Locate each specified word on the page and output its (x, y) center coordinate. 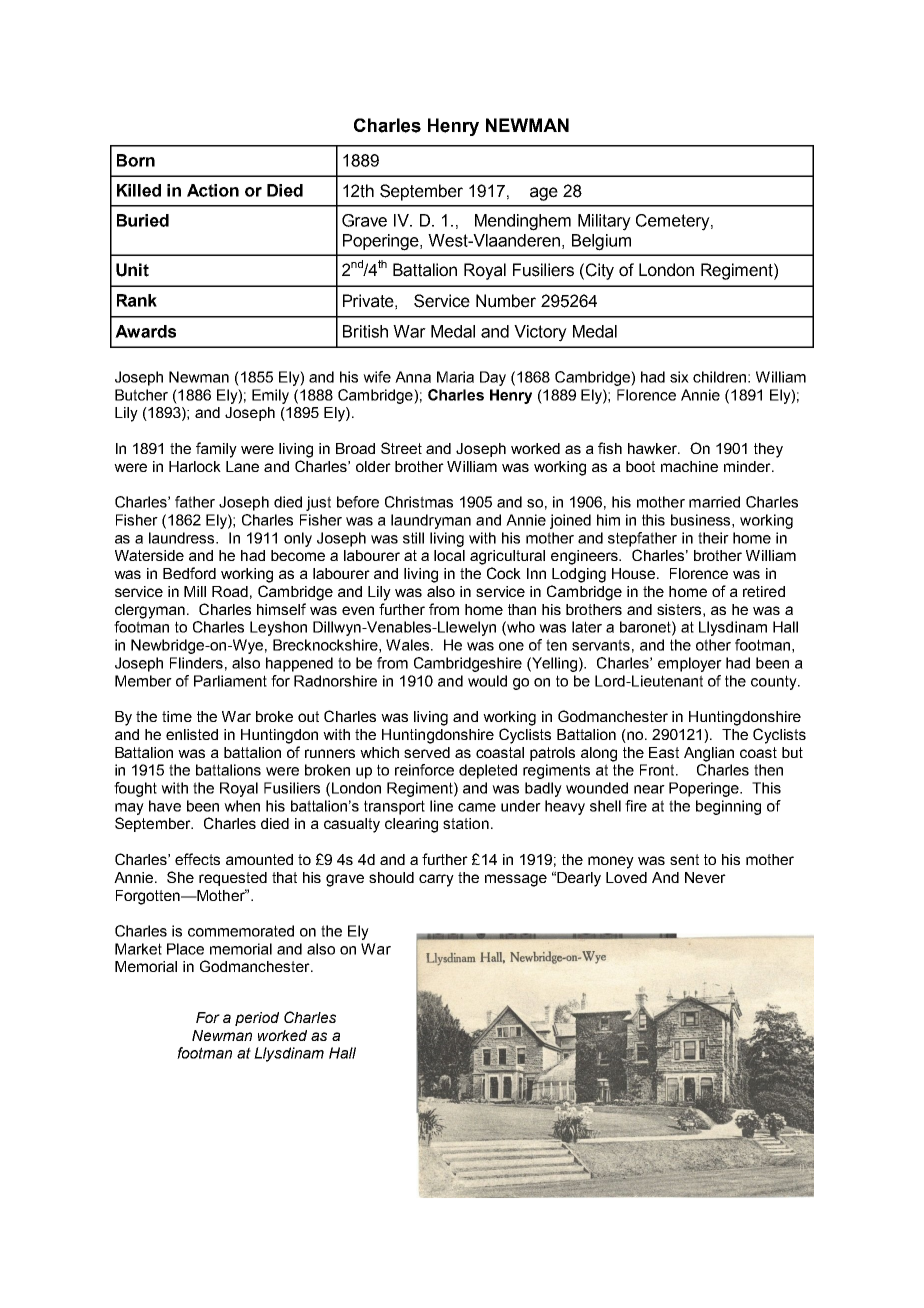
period (257, 1019)
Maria (455, 377)
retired (764, 591)
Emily (270, 396)
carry (436, 880)
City (600, 271)
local (449, 555)
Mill (195, 591)
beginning (728, 807)
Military (604, 222)
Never (705, 877)
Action (213, 190)
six (679, 377)
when (242, 806)
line (441, 806)
